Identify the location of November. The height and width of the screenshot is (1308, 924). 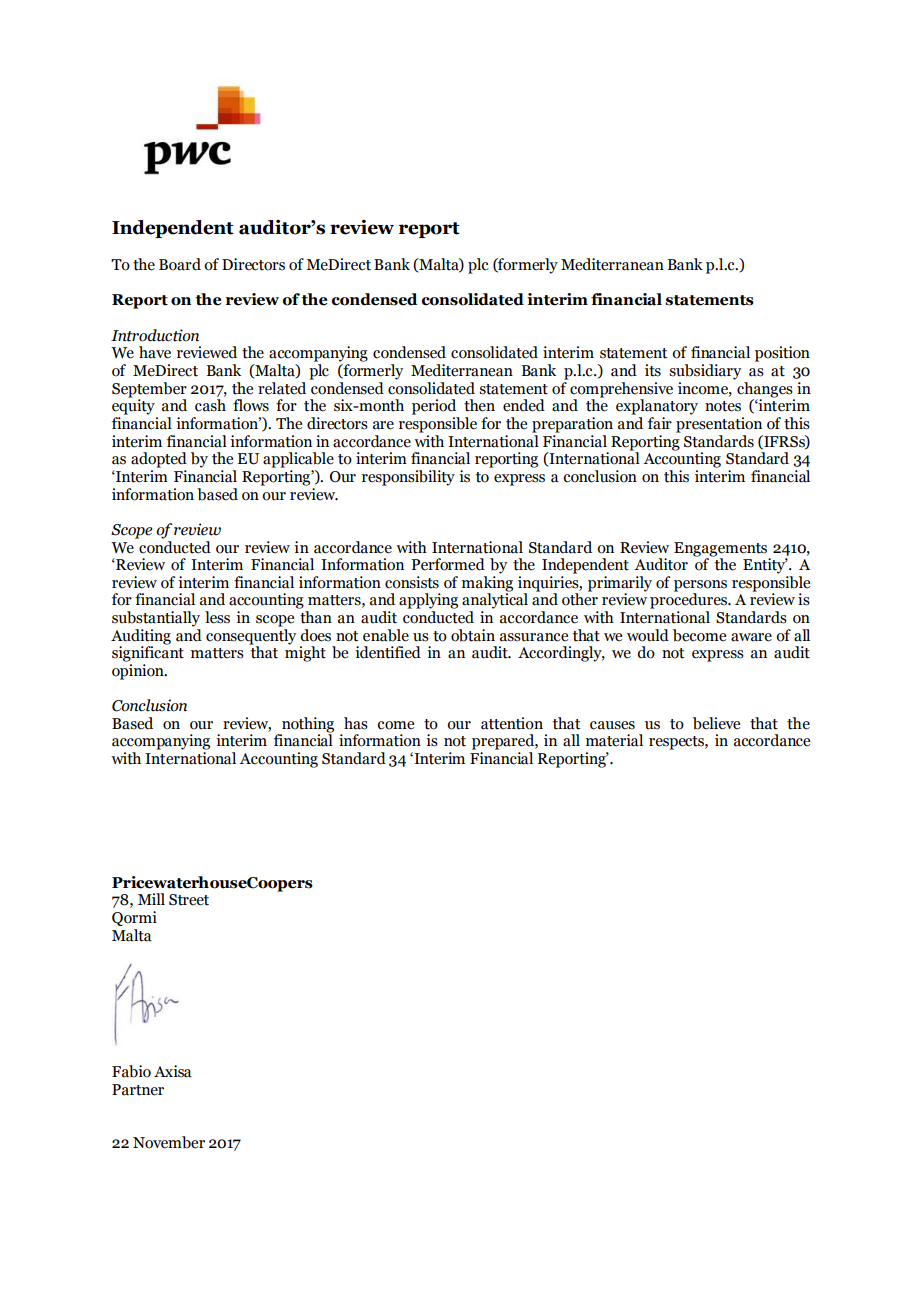
(169, 1142).
